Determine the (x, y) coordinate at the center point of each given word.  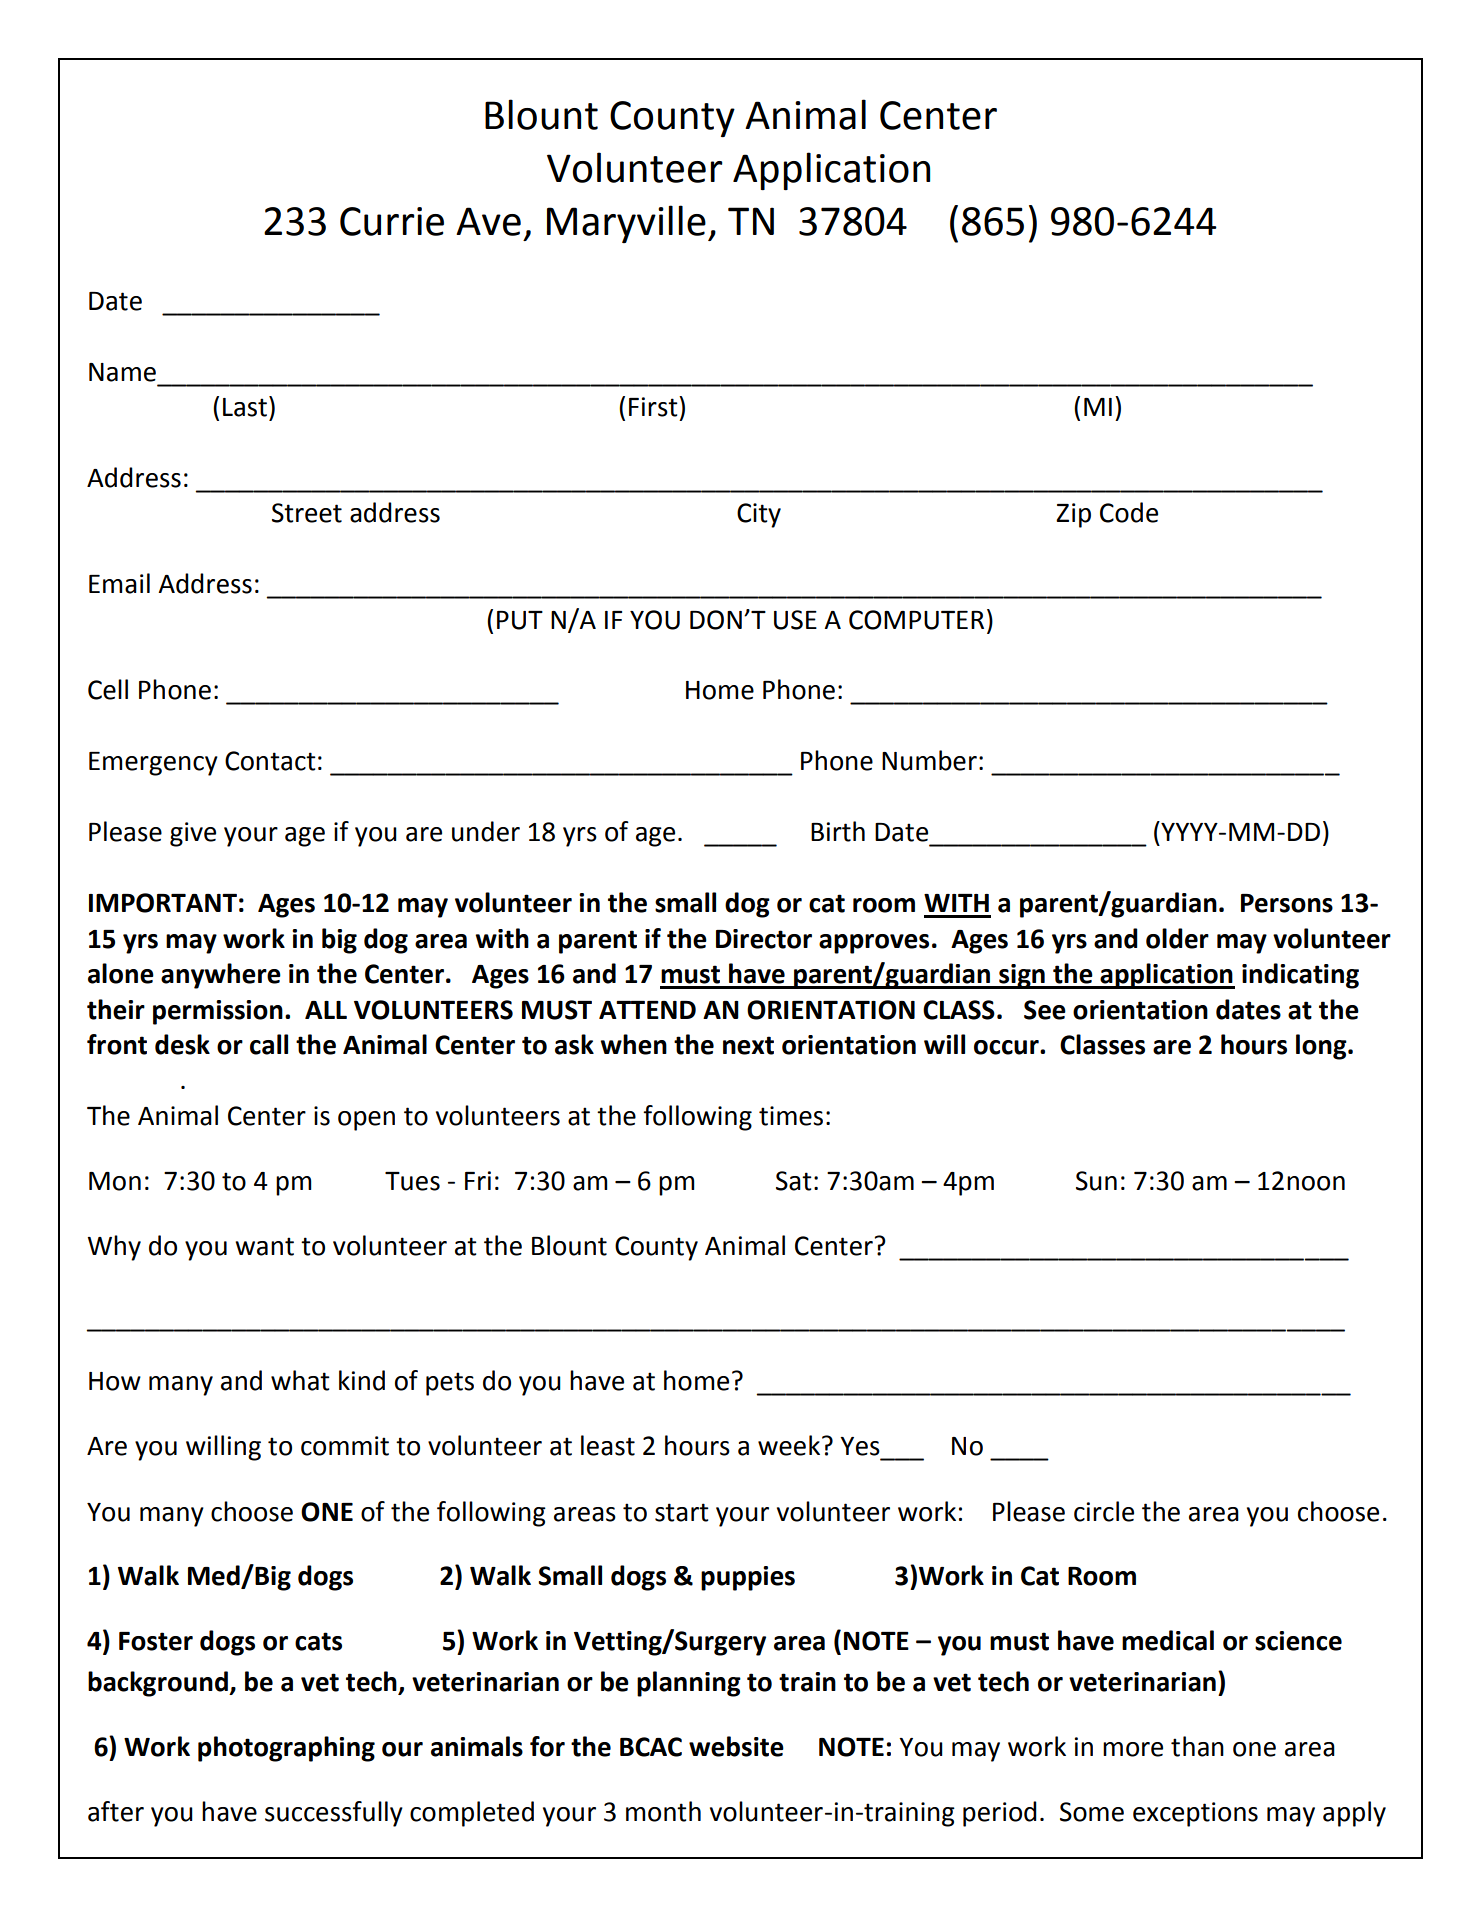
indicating (1300, 976)
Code (1129, 512)
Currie (392, 221)
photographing (286, 1749)
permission (218, 1012)
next (748, 1045)
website (736, 1746)
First (654, 406)
